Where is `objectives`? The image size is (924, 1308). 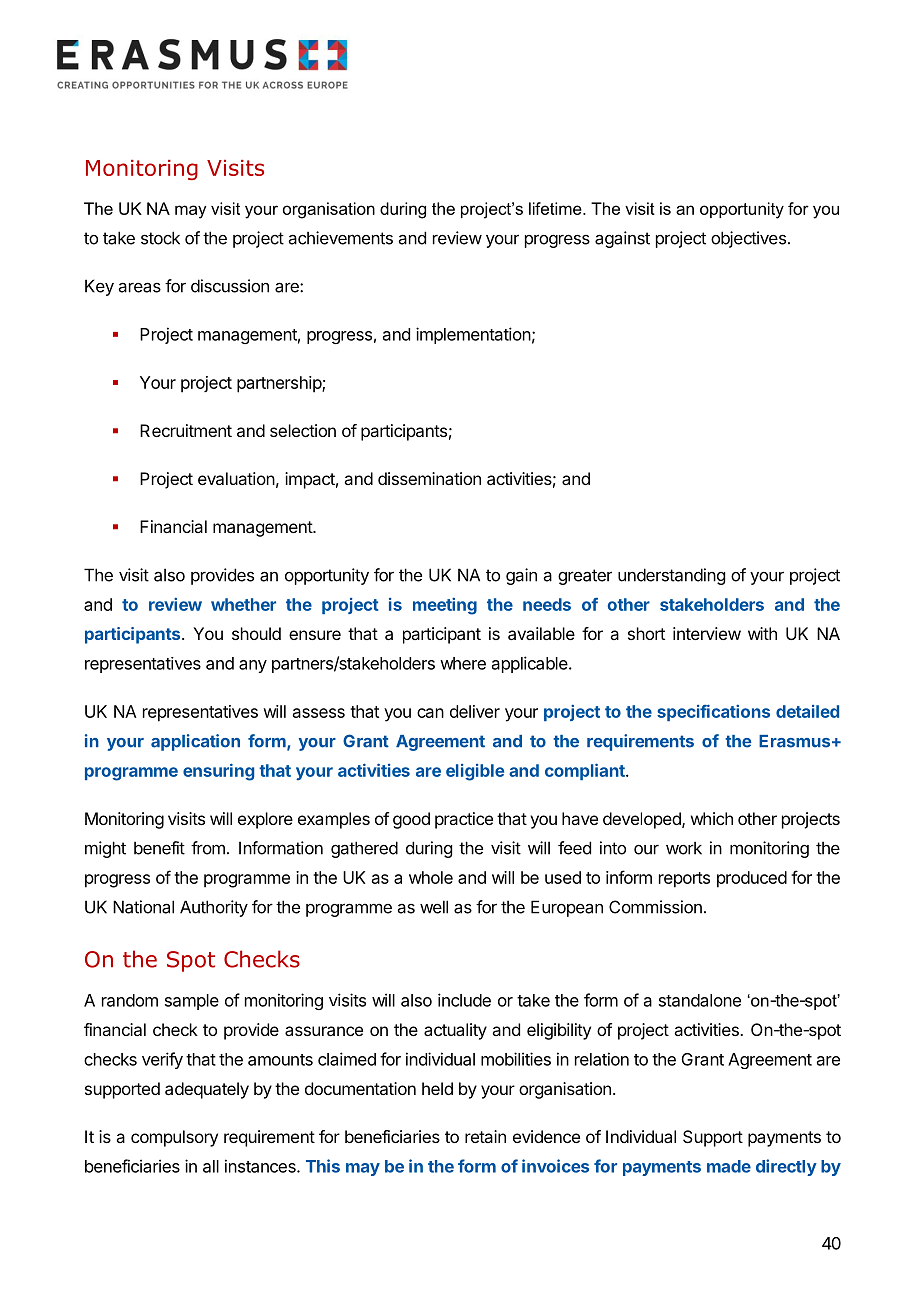 objectives is located at coordinates (748, 239).
